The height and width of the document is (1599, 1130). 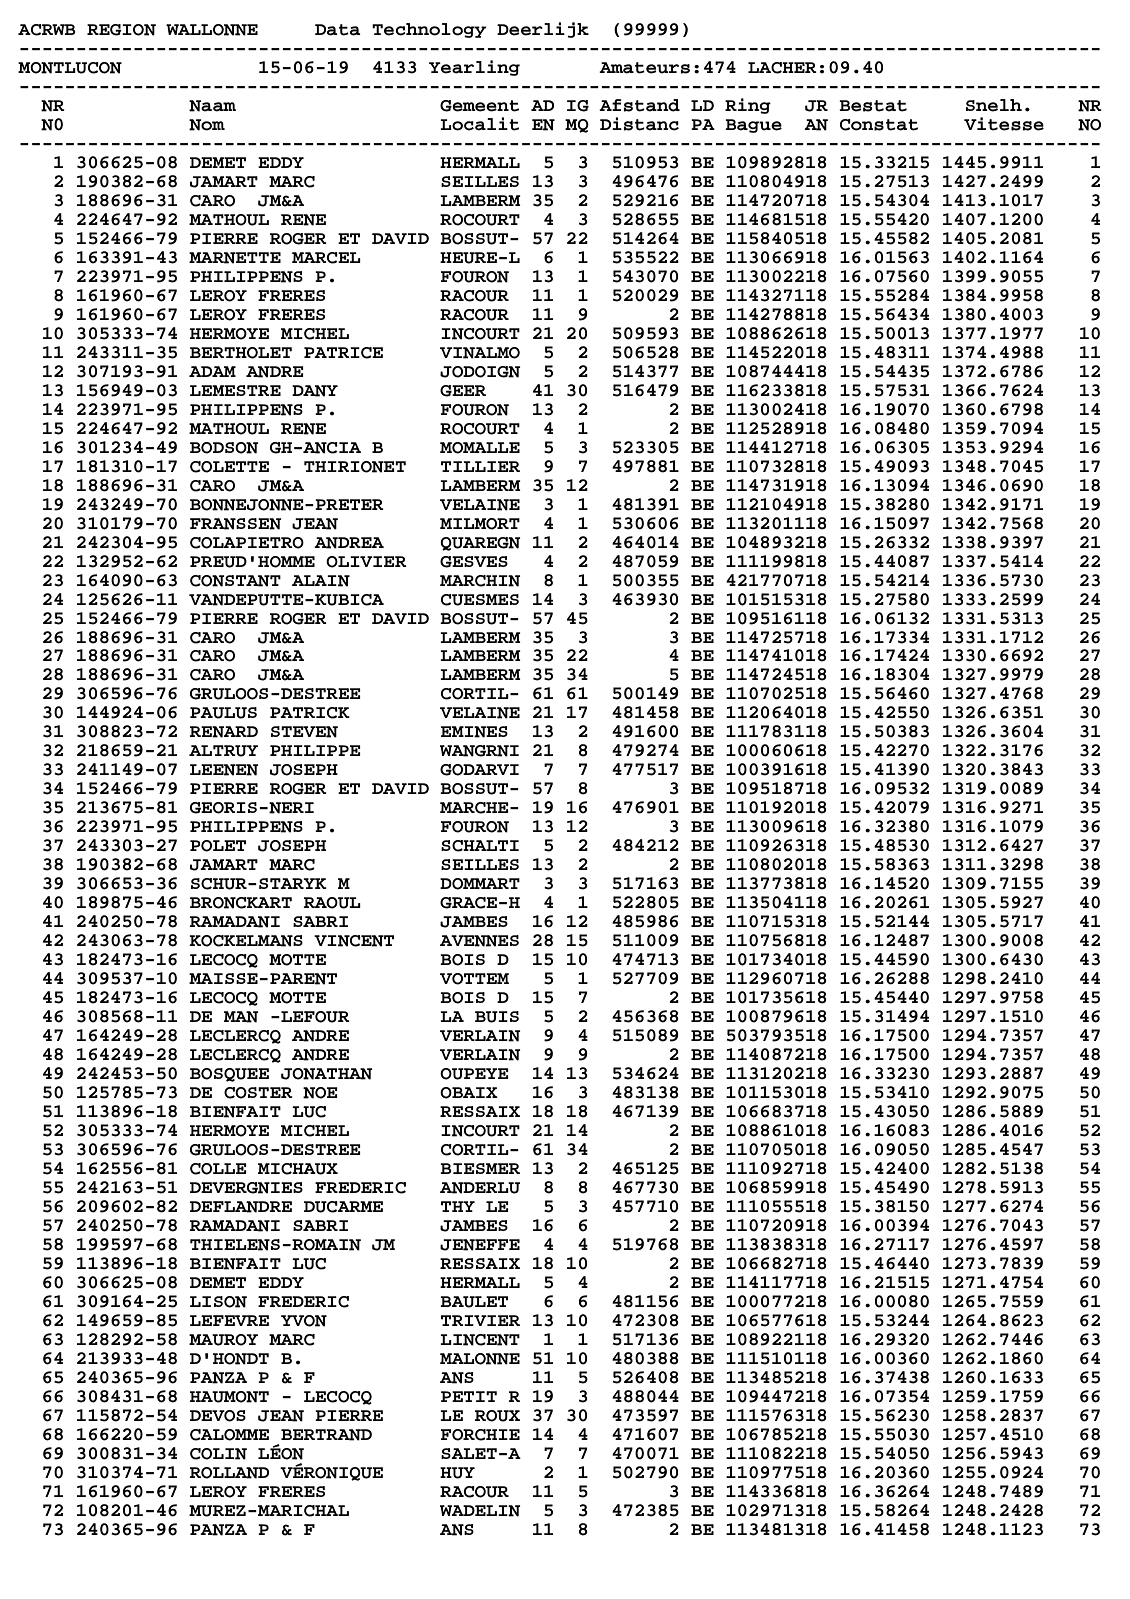 What do you see at coordinates (429, 30) in the document?
I see `Technology` at bounding box center [429, 30].
